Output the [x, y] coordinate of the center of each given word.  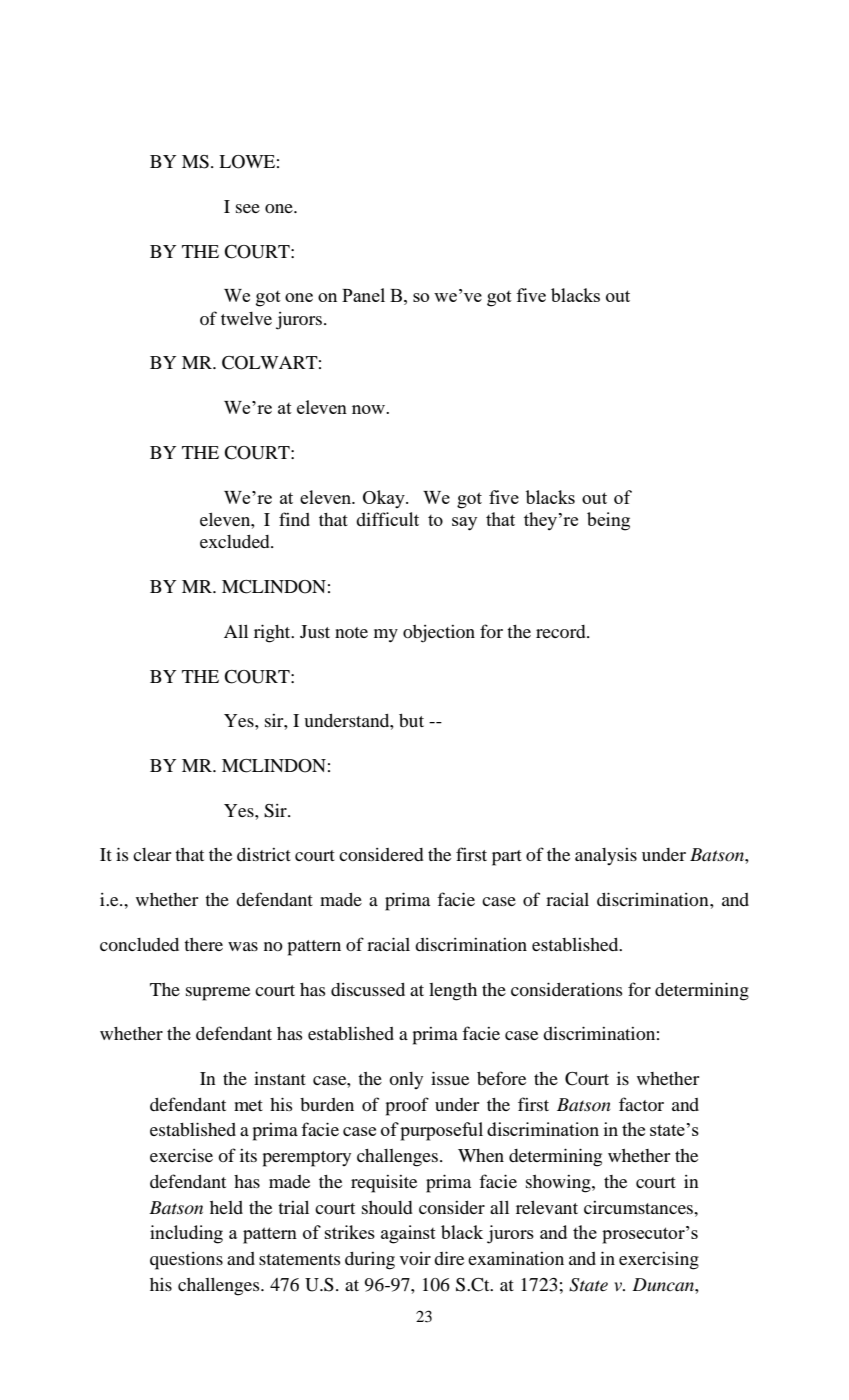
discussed [368, 989]
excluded [236, 541]
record [562, 631]
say [464, 524]
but [411, 720]
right [273, 633]
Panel [363, 295]
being [608, 521]
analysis [606, 856]
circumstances [640, 1207]
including [186, 1234]
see [248, 208]
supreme [218, 994]
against [408, 1234]
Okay [385, 499]
